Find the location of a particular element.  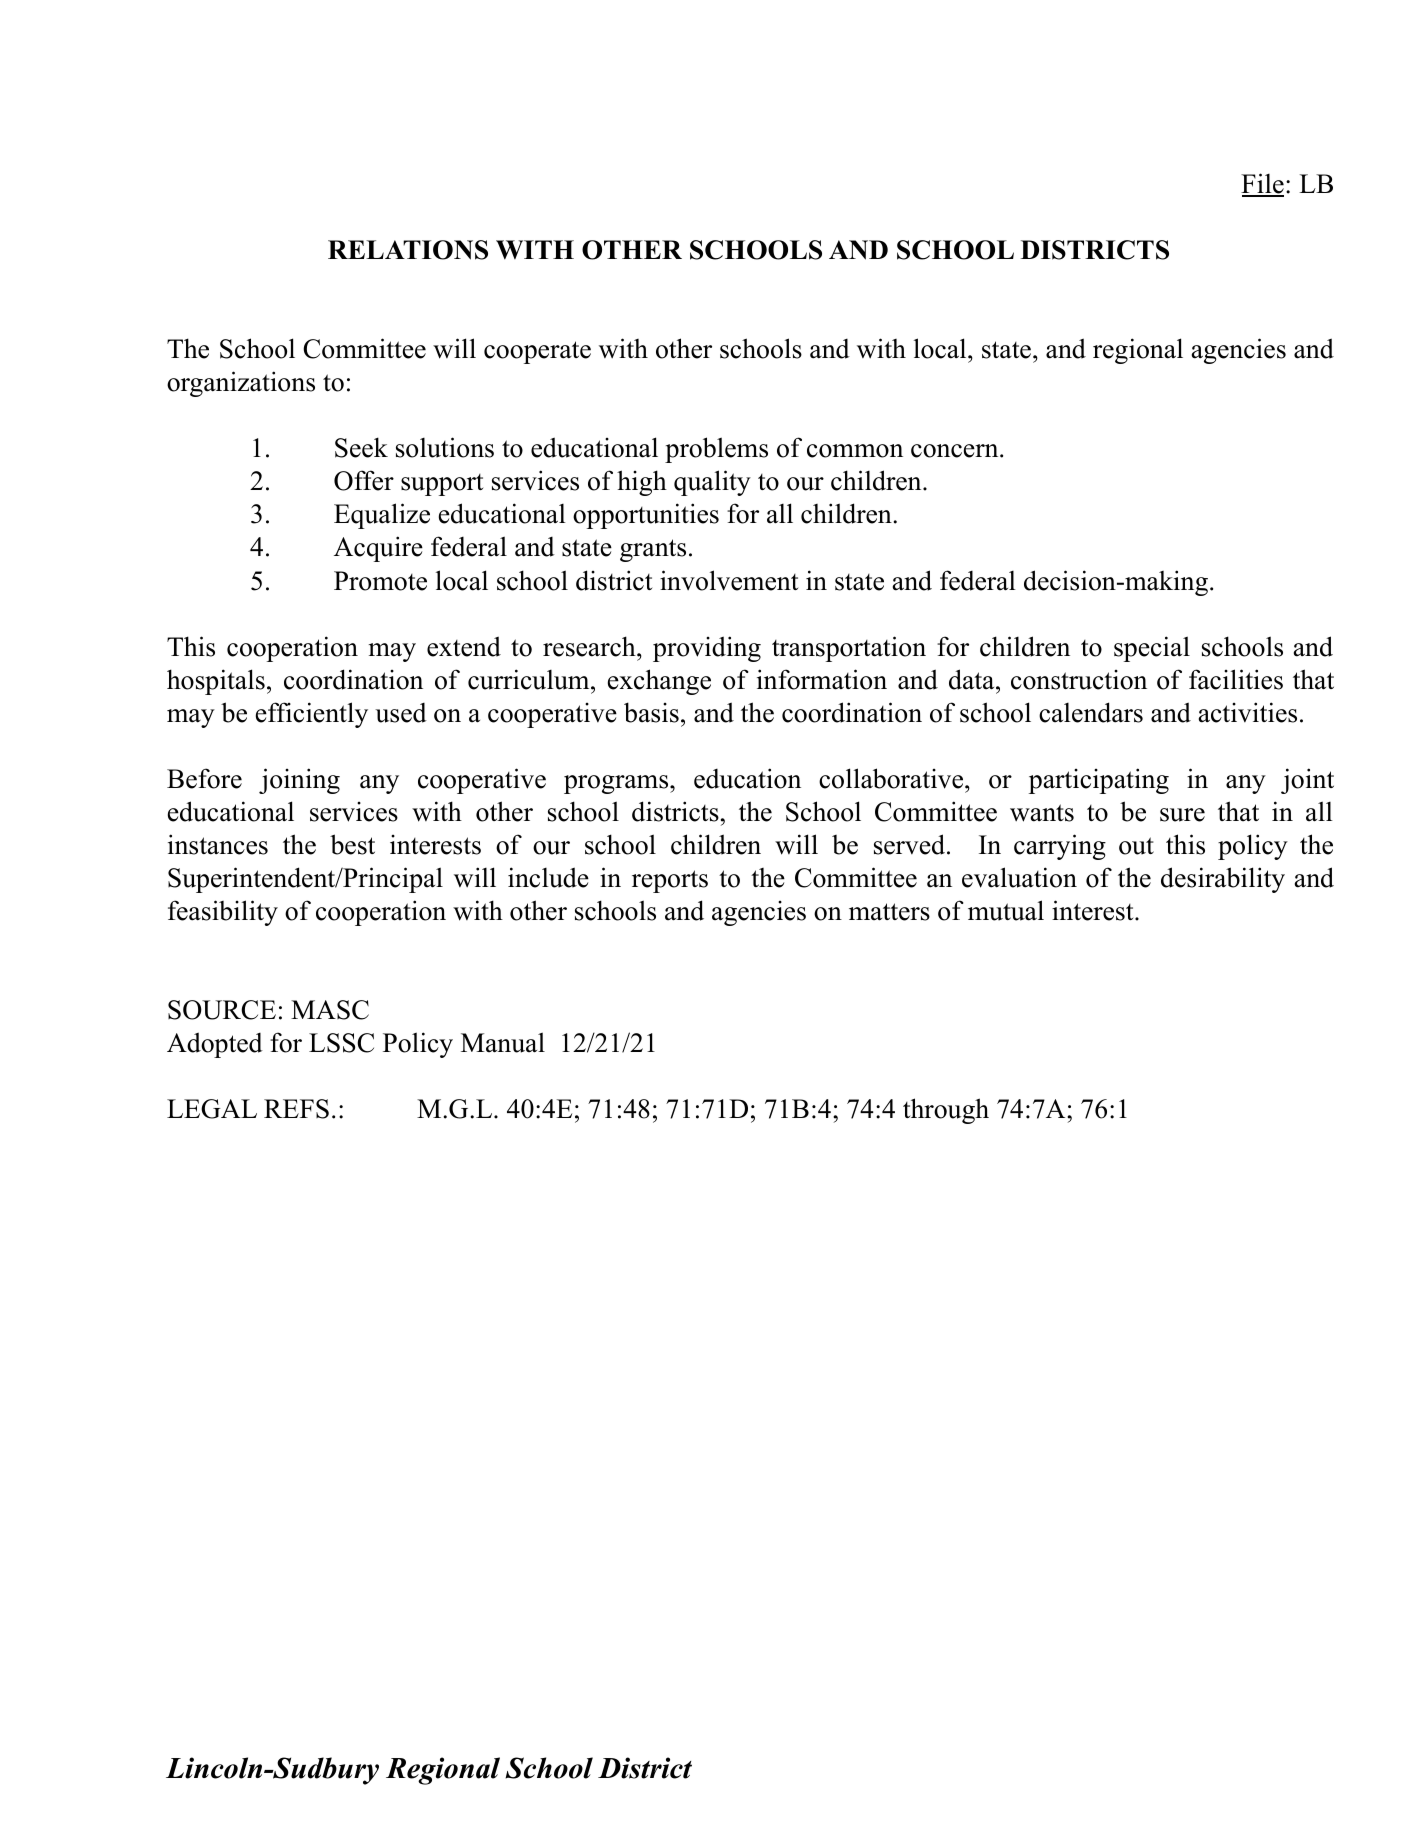

cooperate is located at coordinates (537, 352).
